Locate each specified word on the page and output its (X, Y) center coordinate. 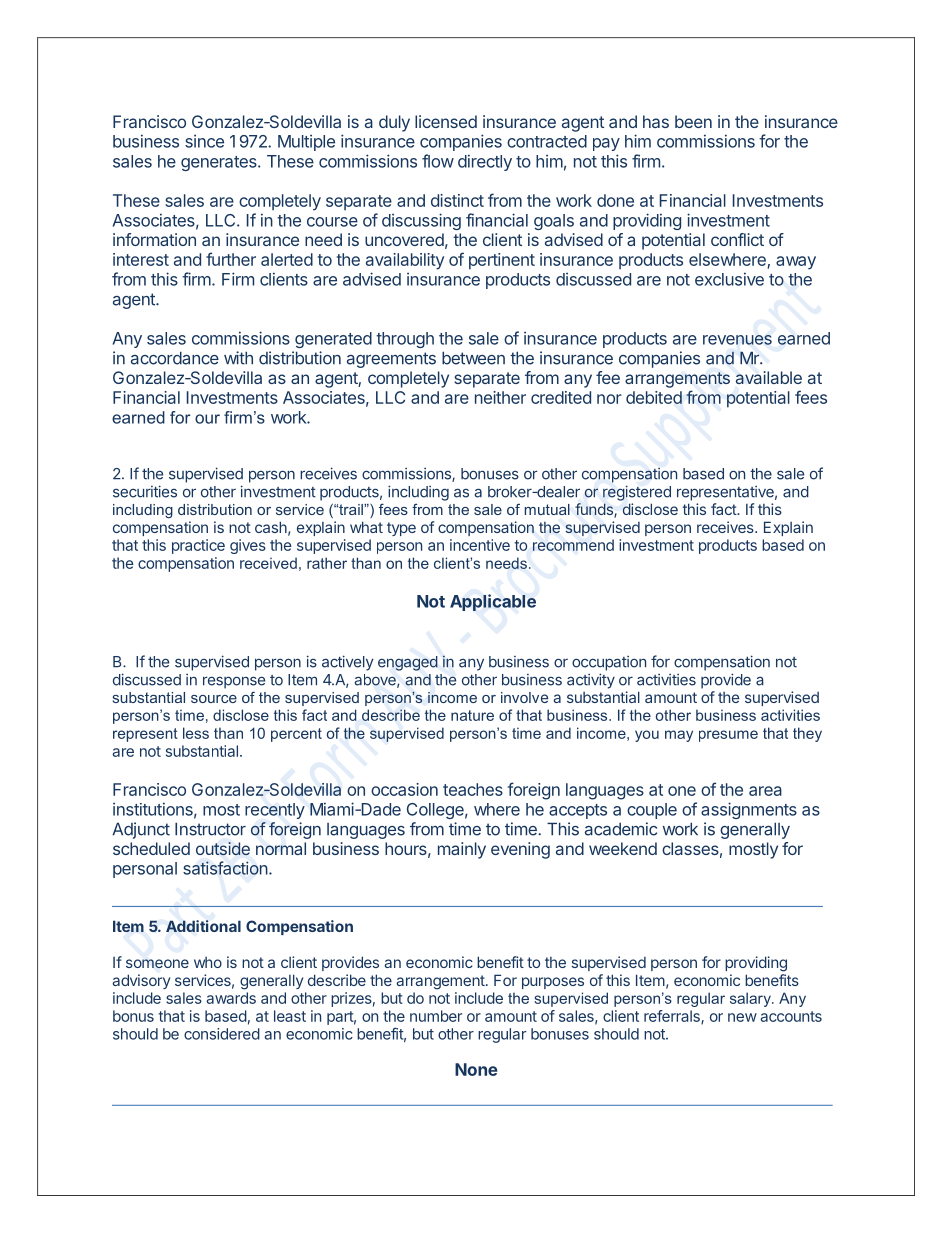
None (476, 1069)
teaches (473, 789)
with (238, 358)
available (769, 377)
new (742, 1017)
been (693, 121)
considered (222, 1034)
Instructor (210, 829)
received (268, 563)
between (473, 358)
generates (220, 163)
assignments (749, 810)
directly (485, 162)
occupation (609, 663)
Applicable (493, 602)
